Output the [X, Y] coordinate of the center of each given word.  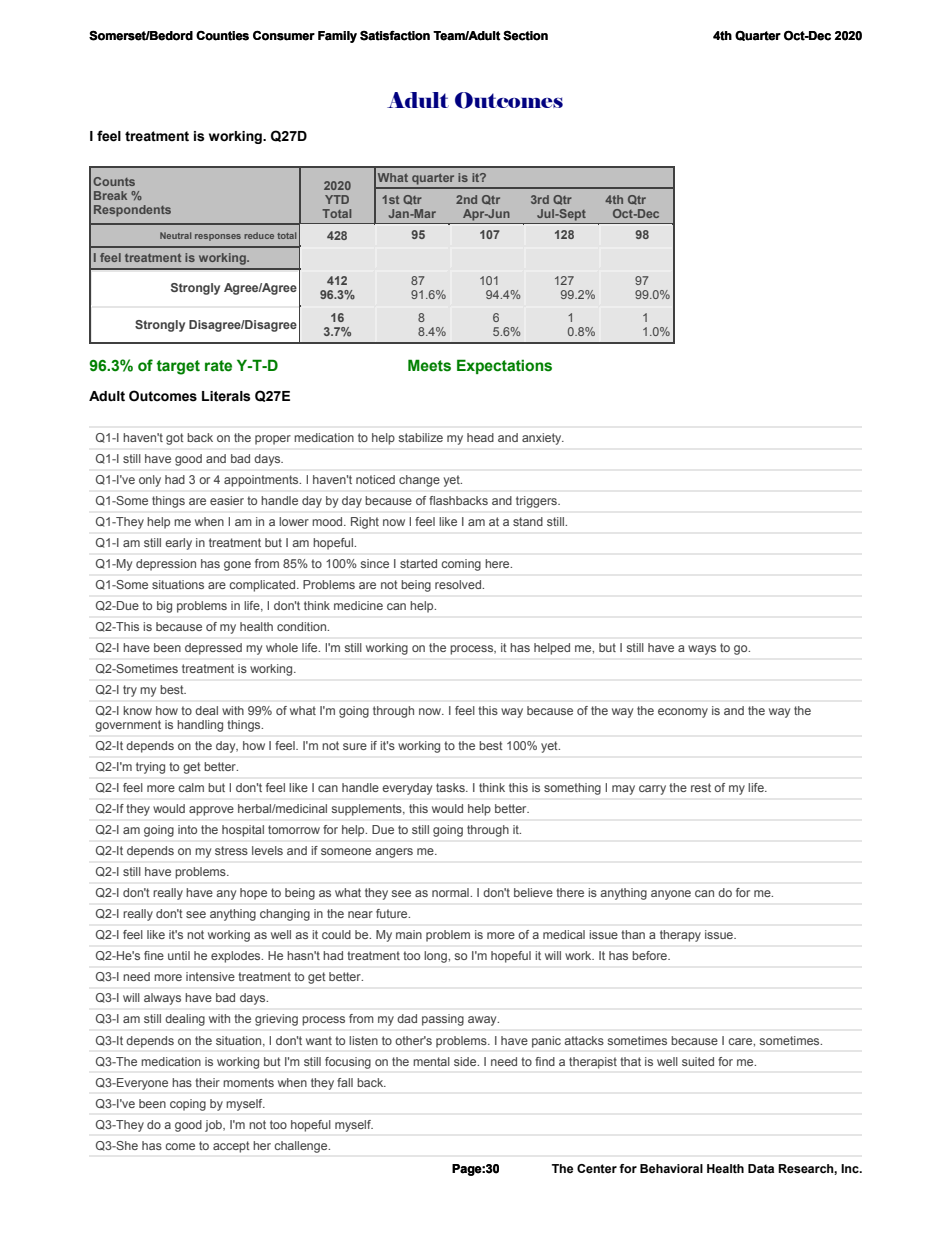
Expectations [504, 366]
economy [683, 713]
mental [431, 1061]
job [214, 1126]
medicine [358, 605]
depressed [213, 649]
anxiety [543, 439]
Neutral [175, 235]
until [179, 955]
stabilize [420, 437]
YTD [337, 199]
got [175, 439]
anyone [671, 895]
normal [451, 892]
